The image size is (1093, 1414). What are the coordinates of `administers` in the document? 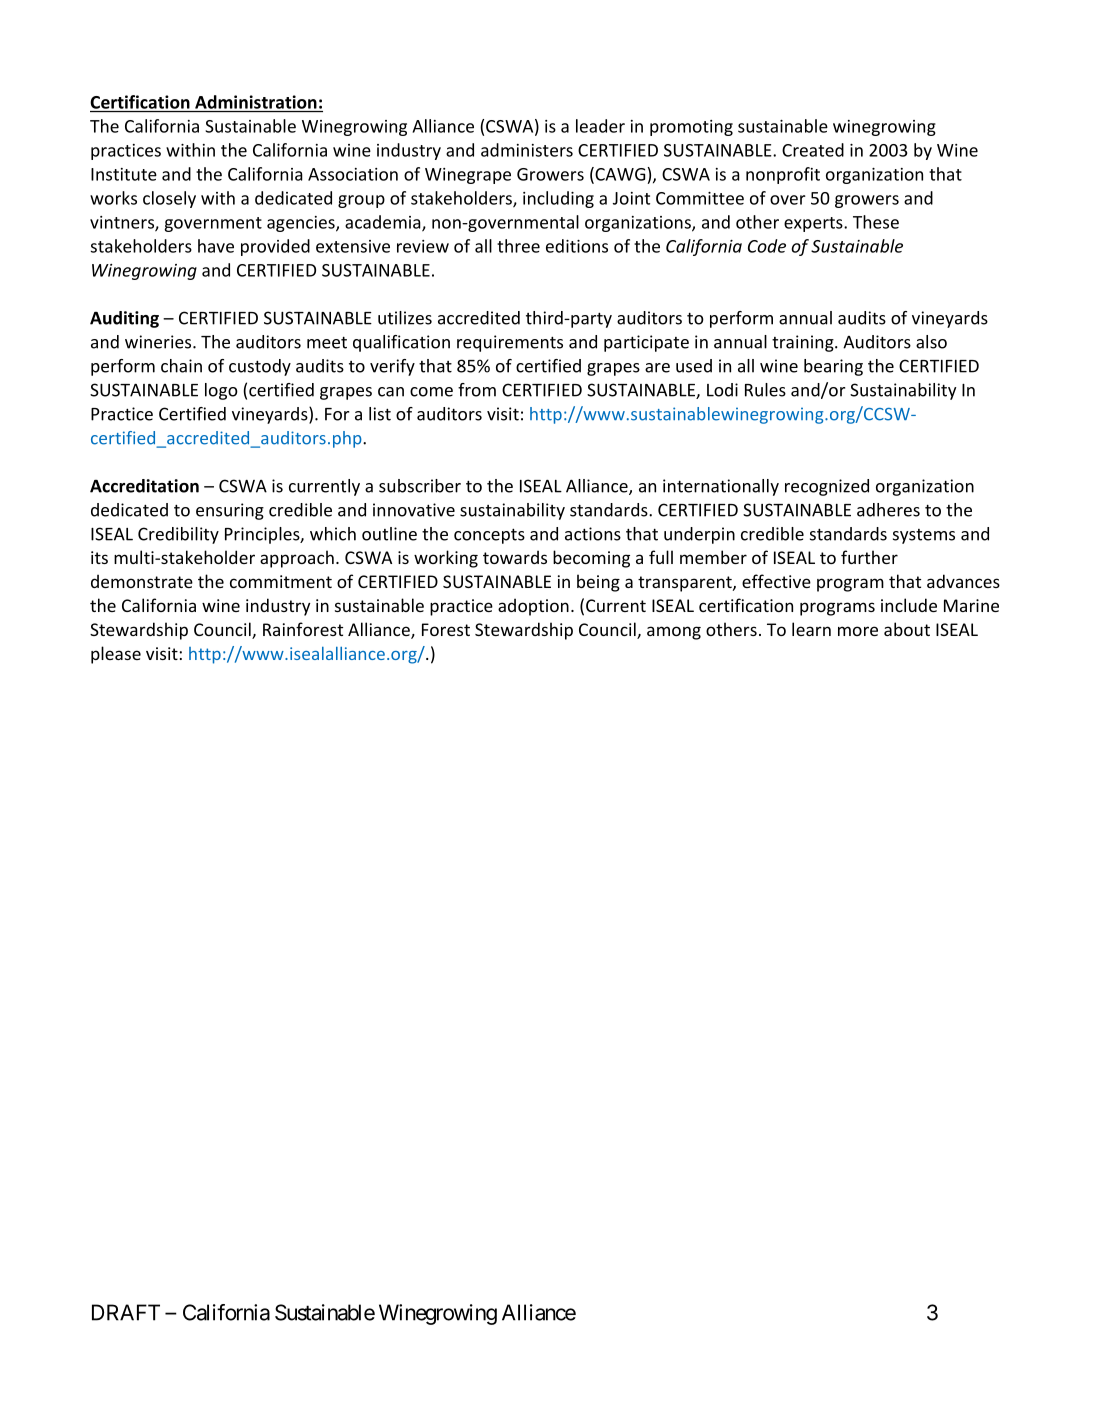 It's located at (527, 150).
